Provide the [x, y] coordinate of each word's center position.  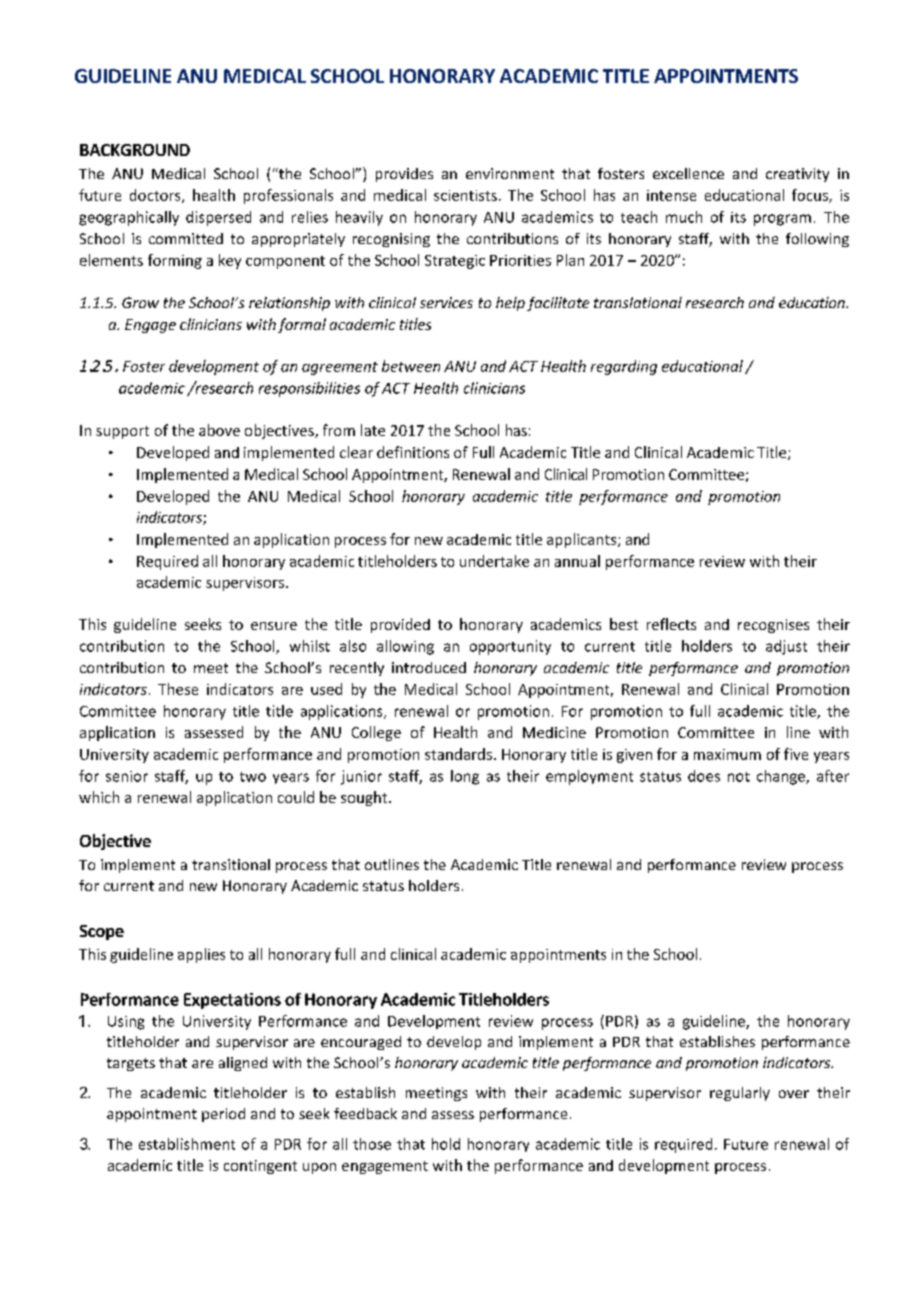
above [219, 430]
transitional [231, 864]
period [223, 1115]
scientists [465, 195]
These [178, 689]
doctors [156, 196]
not [739, 777]
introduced [429, 667]
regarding [624, 367]
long [465, 777]
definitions [413, 452]
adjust [786, 647]
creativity [797, 175]
